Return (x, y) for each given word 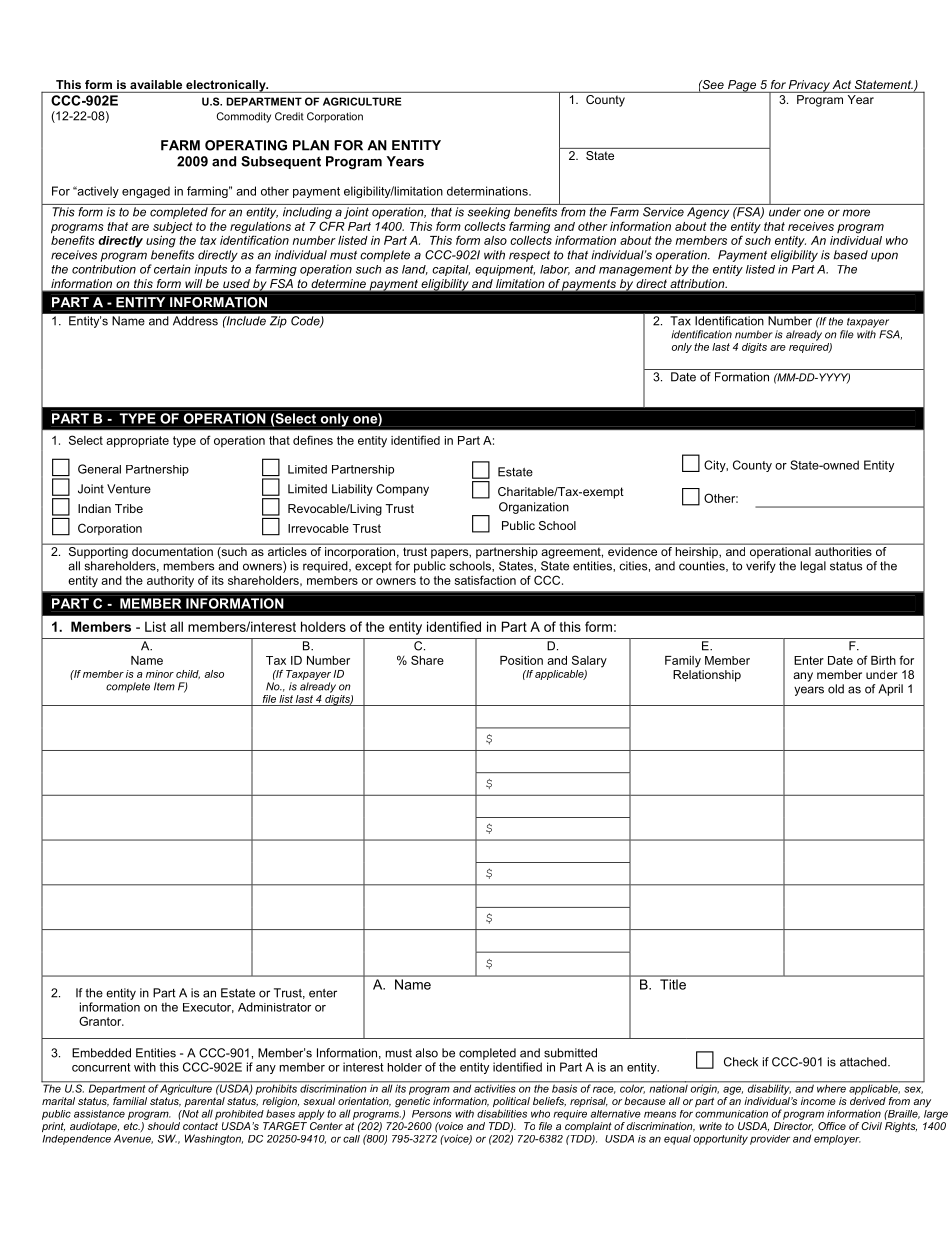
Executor (208, 1008)
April (890, 690)
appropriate (137, 442)
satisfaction (485, 580)
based (851, 255)
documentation (172, 551)
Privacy (809, 86)
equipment (505, 270)
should (163, 1126)
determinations (488, 191)
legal (813, 567)
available (156, 84)
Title (673, 984)
